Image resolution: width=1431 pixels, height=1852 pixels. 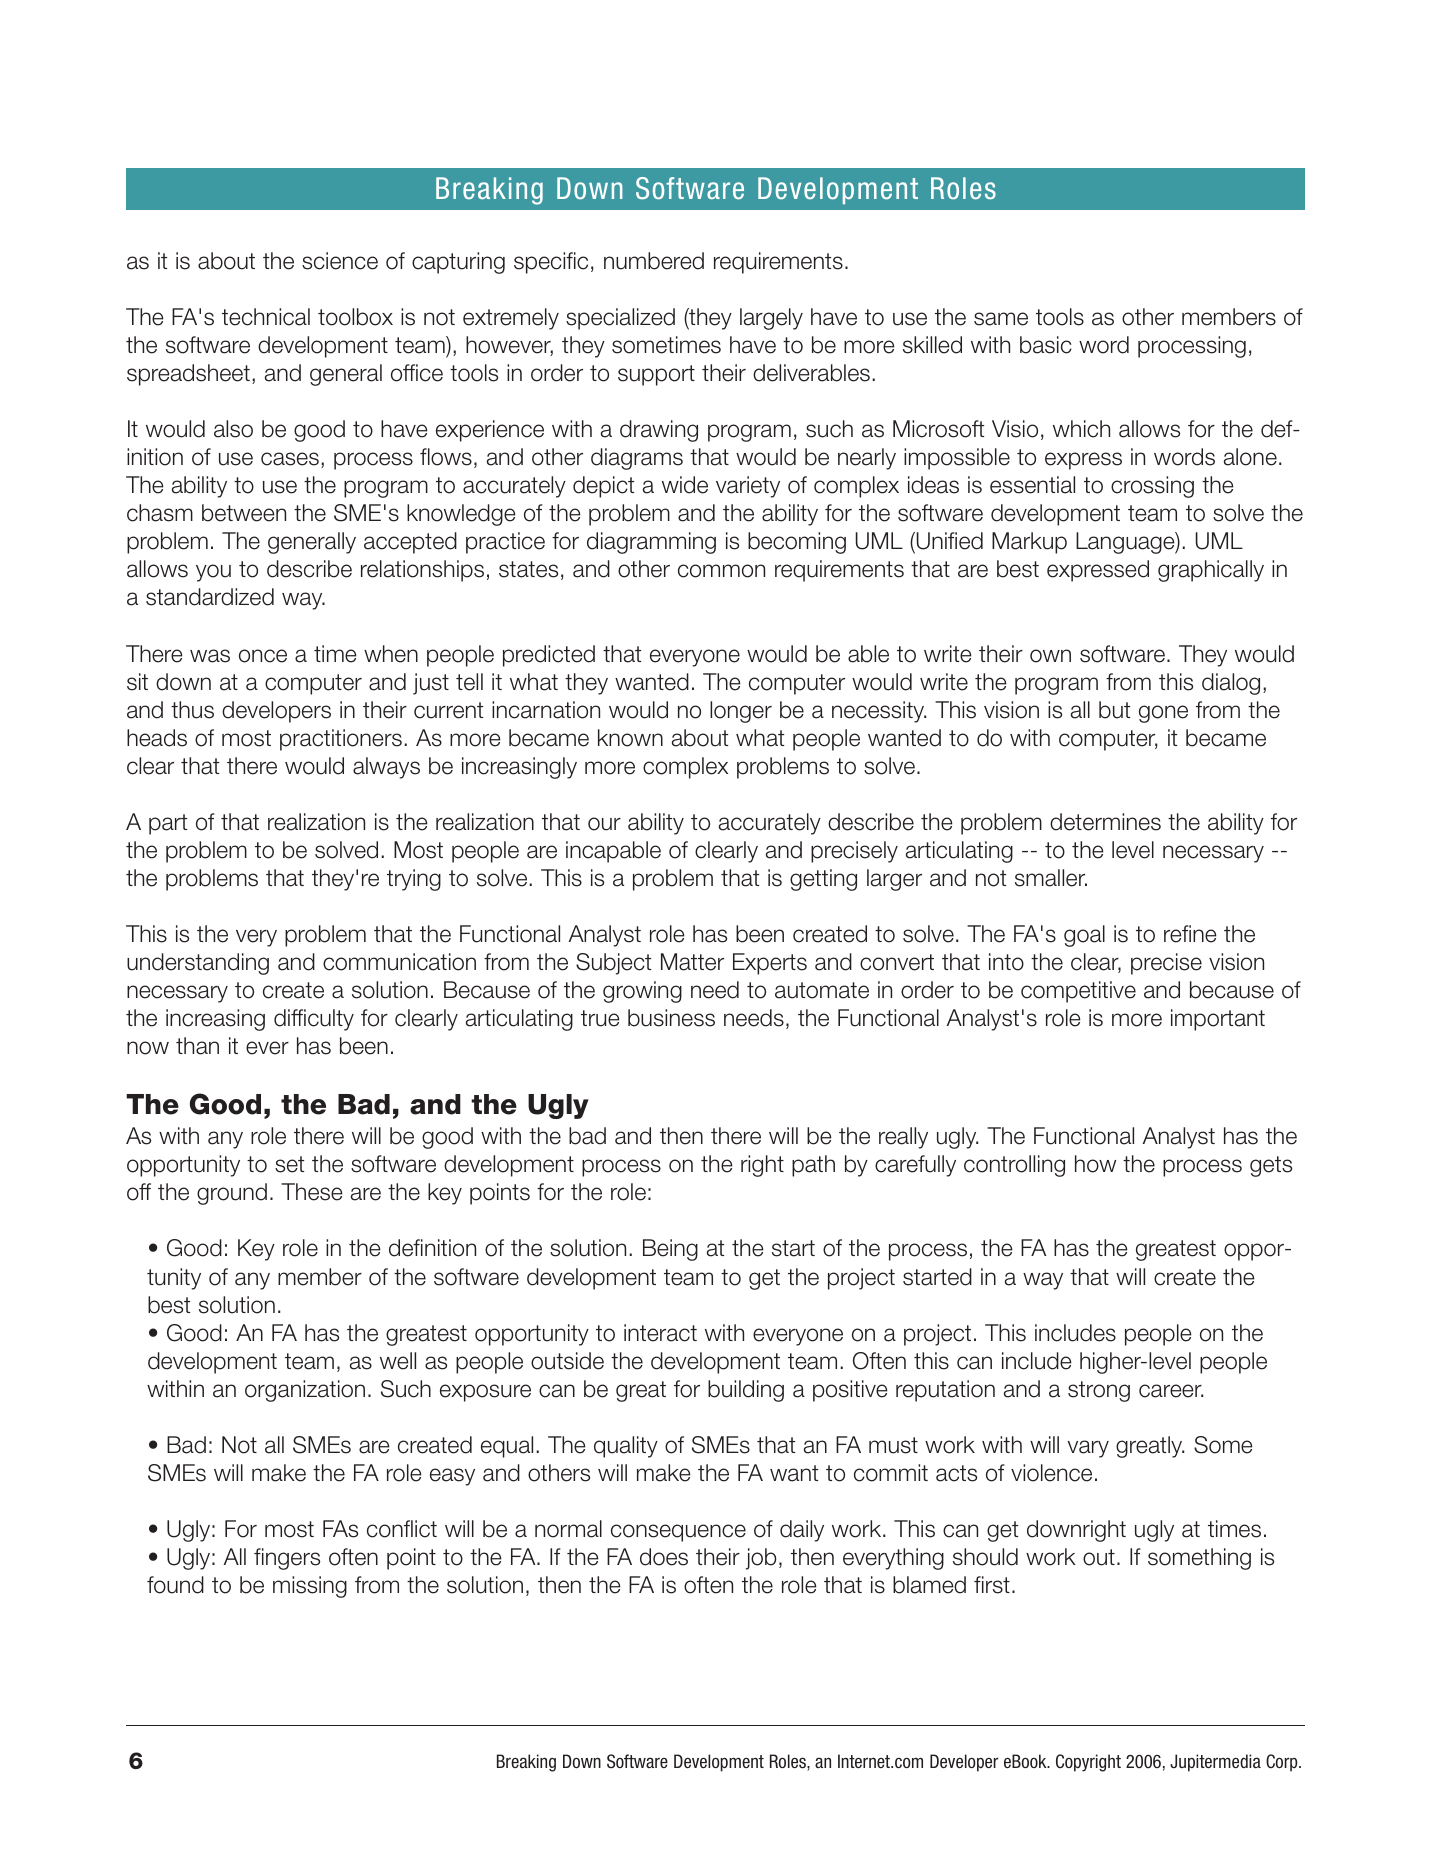 I want to click on Corp, so click(x=1283, y=1763).
